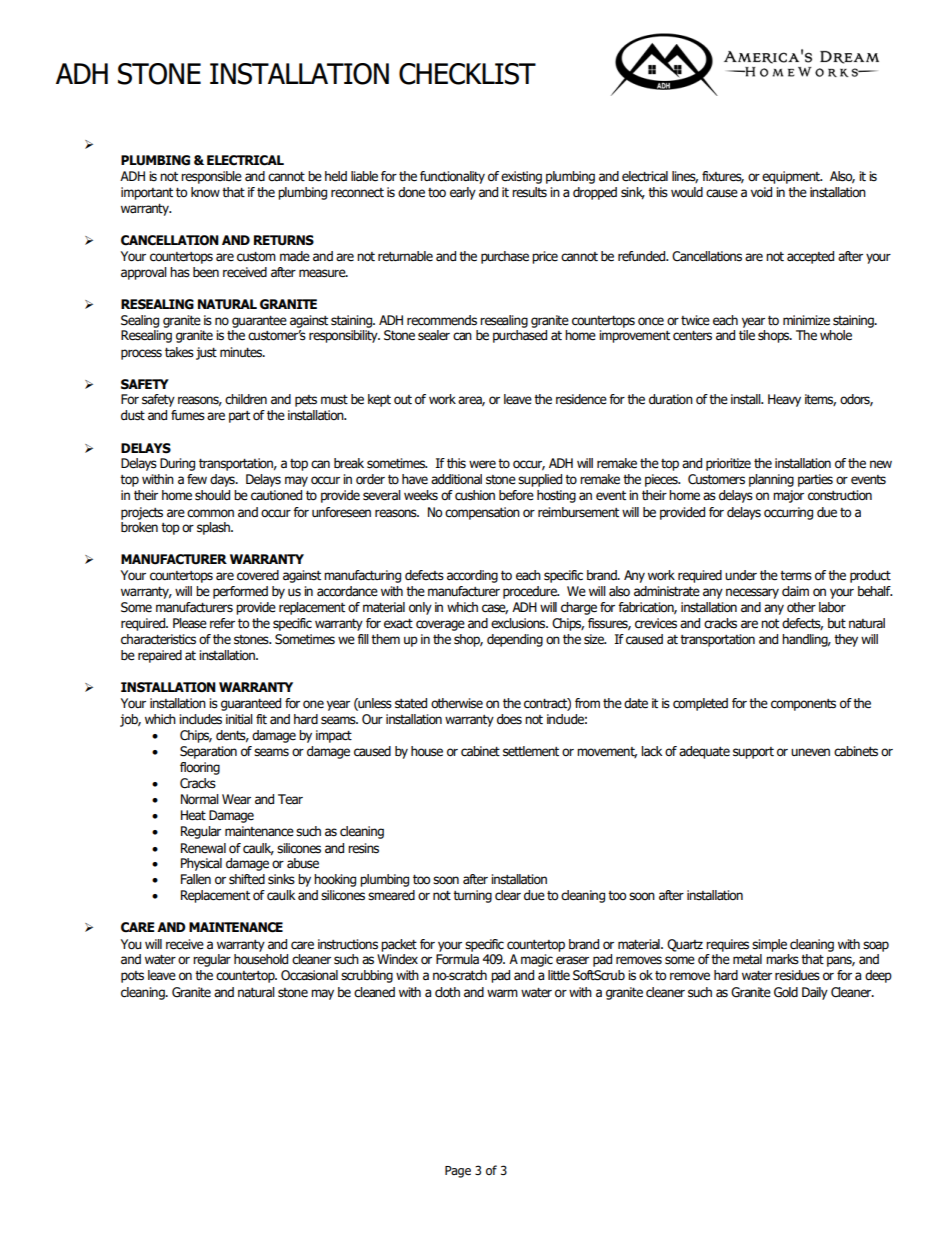 This screenshot has height=1233, width=952. I want to click on exclusions, so click(519, 623).
